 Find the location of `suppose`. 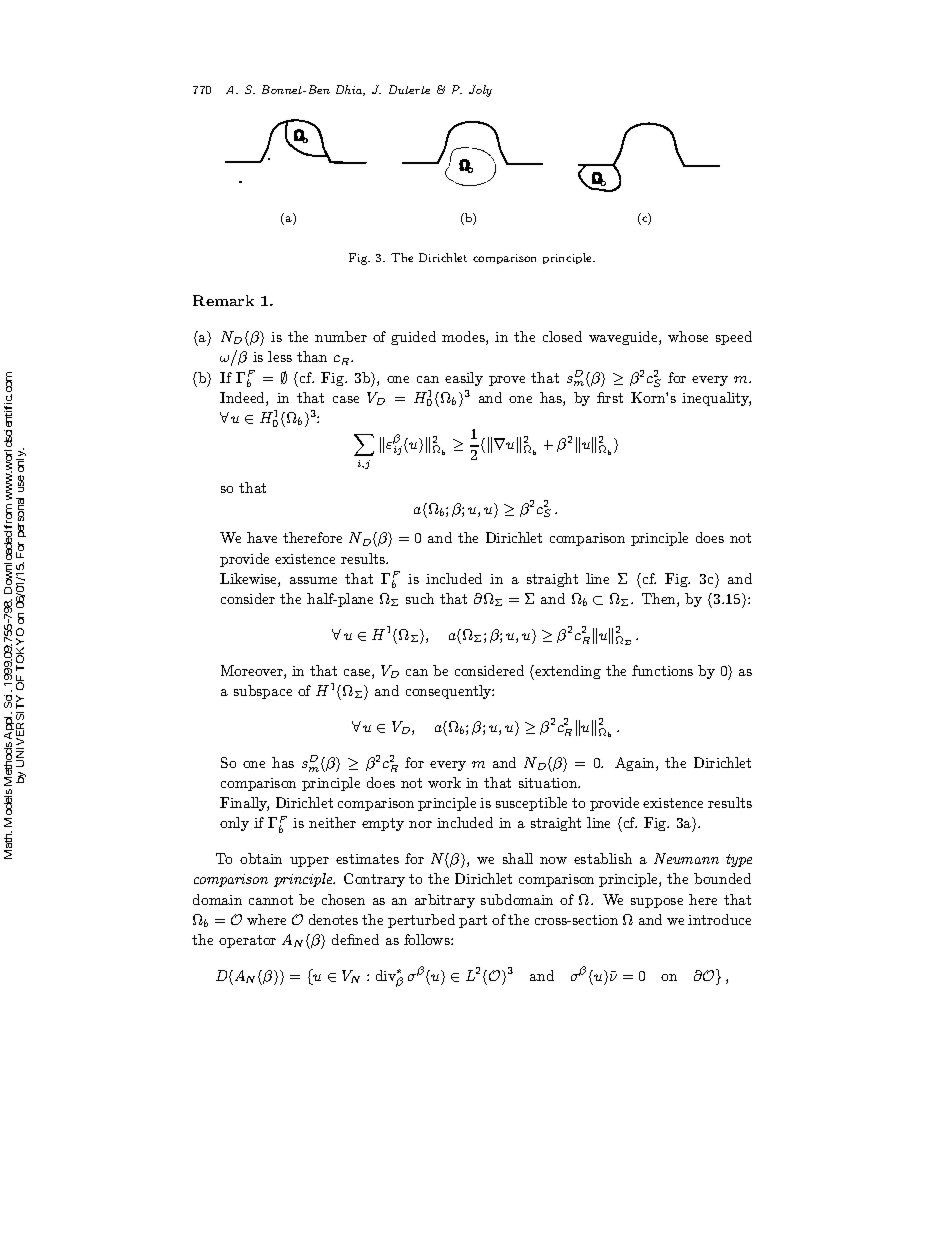

suppose is located at coordinates (657, 903).
